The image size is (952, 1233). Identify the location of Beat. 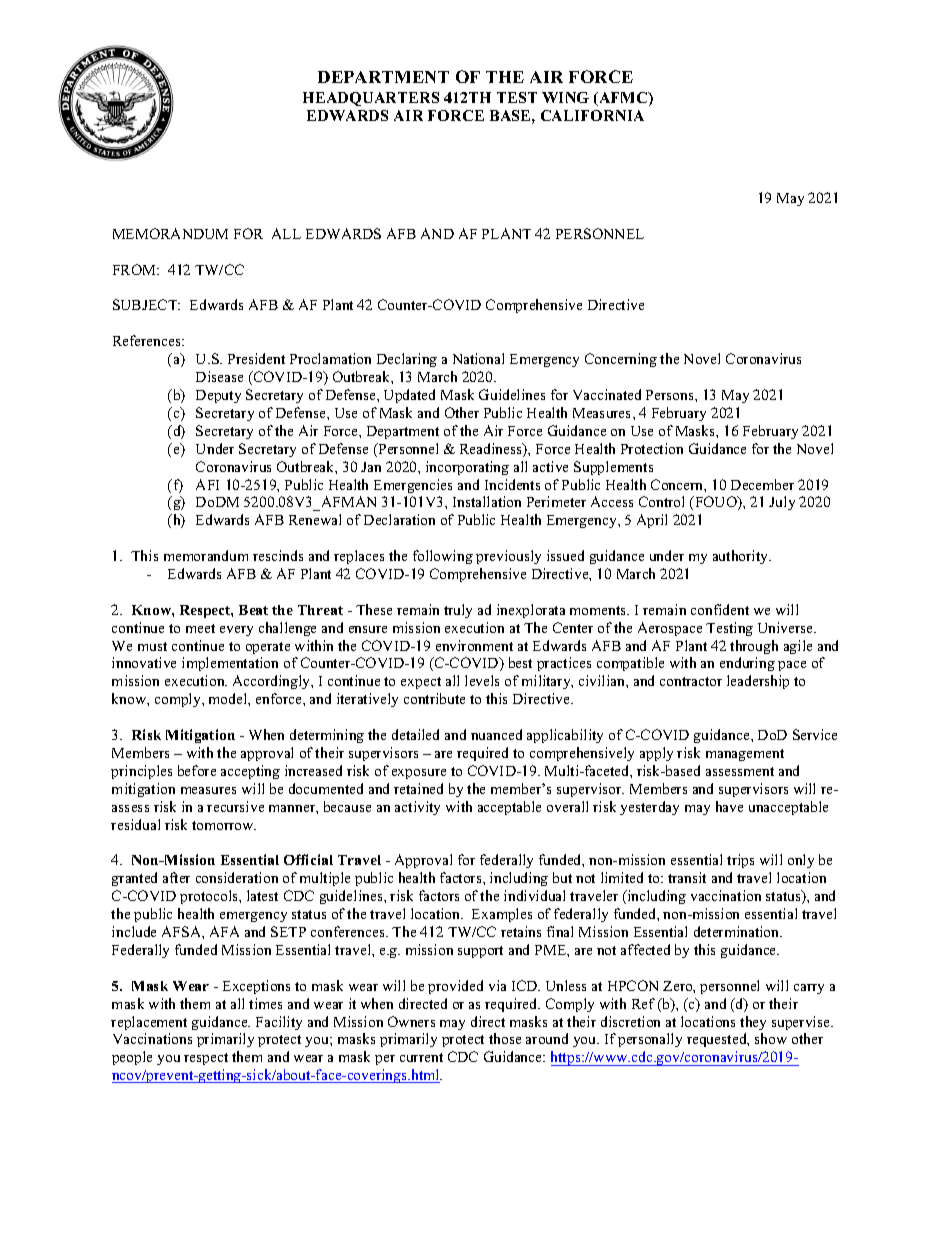
(253, 610).
